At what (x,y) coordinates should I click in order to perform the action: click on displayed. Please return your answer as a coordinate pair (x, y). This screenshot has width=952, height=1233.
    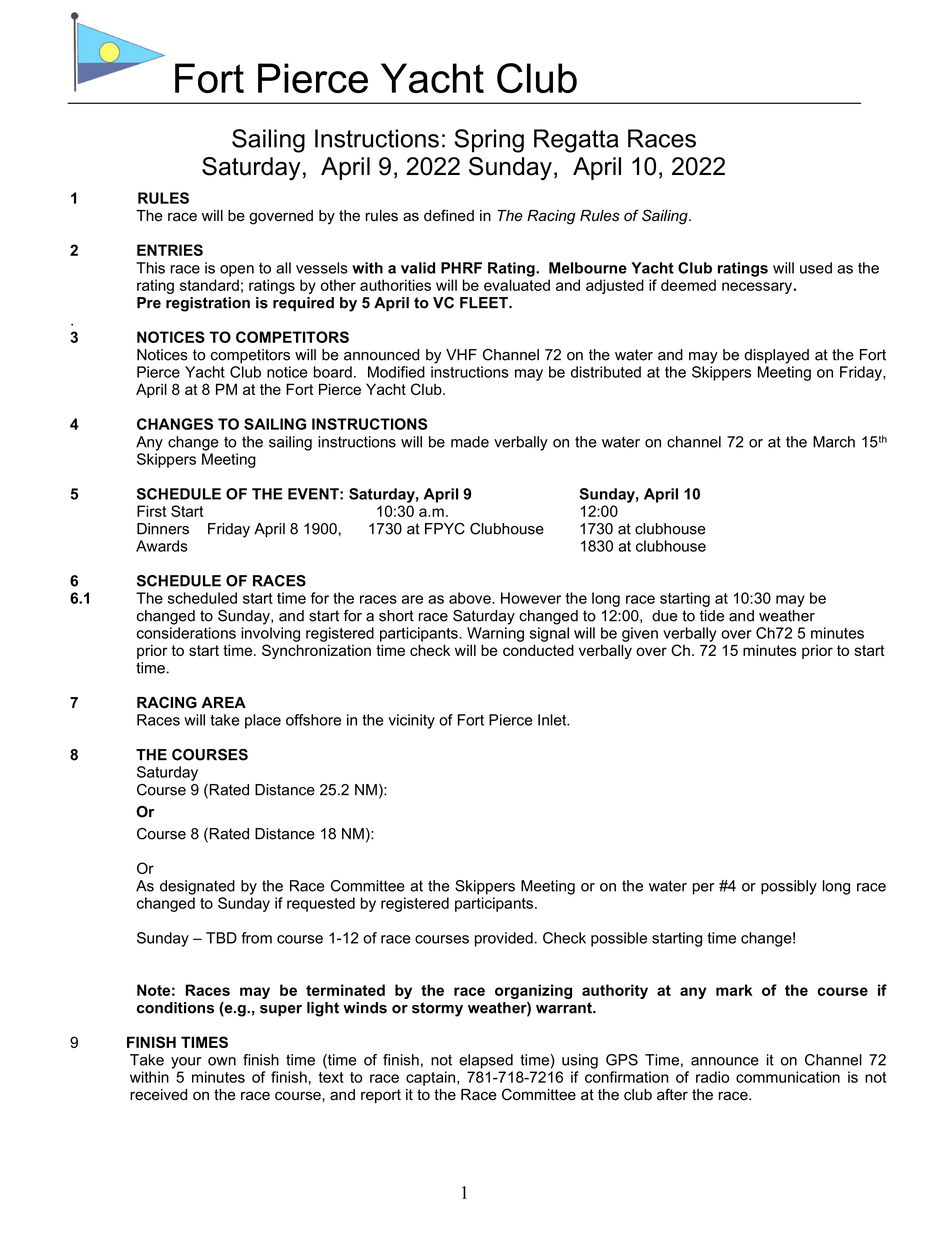
    Looking at the image, I should click on (776, 356).
